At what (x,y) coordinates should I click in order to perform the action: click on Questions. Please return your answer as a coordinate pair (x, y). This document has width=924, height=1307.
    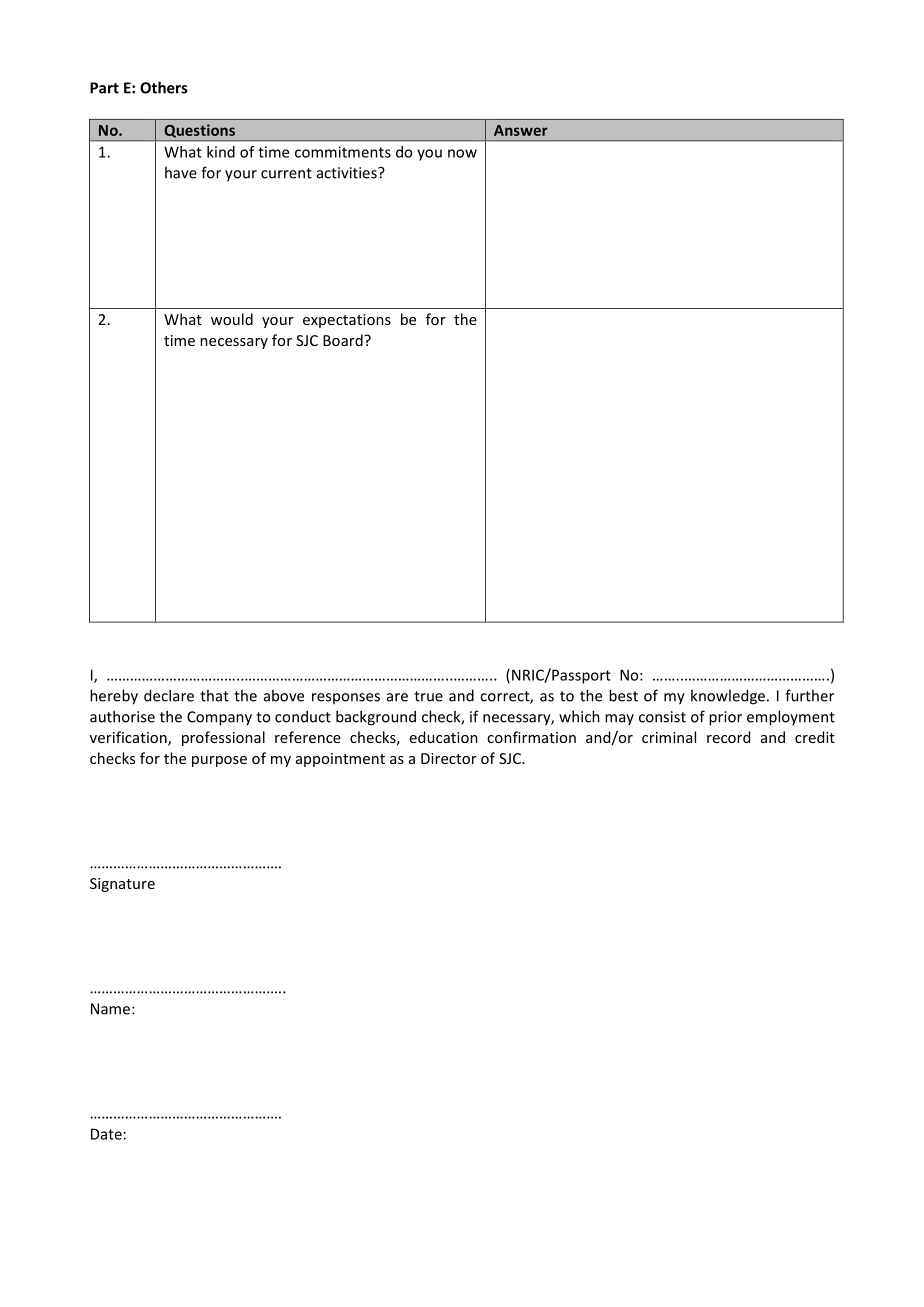
    Looking at the image, I should click on (199, 131).
